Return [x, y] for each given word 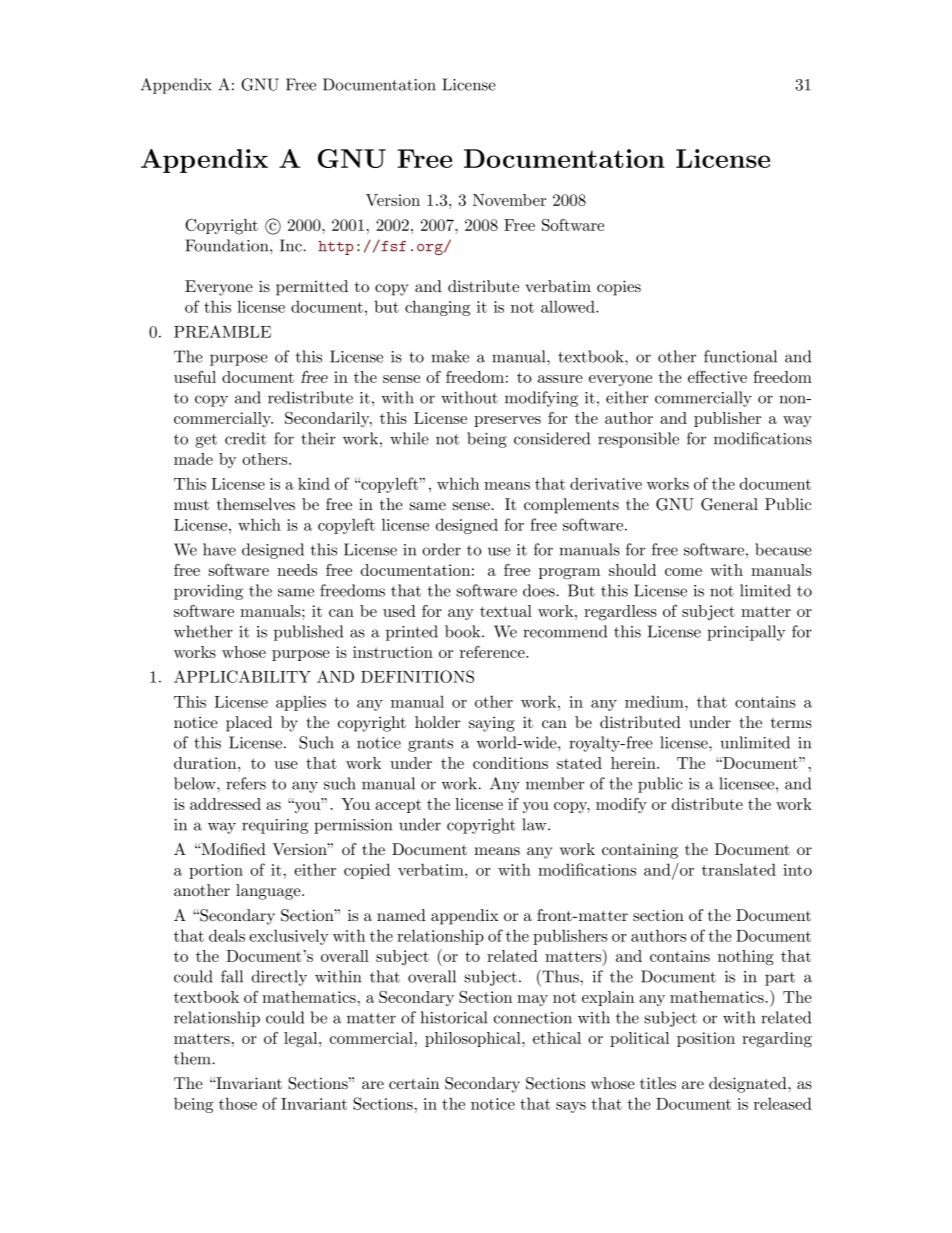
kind [314, 483]
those [238, 1103]
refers [246, 783]
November [509, 200]
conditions [510, 763]
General [729, 504]
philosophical [474, 1039]
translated [739, 869]
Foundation [228, 245]
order [441, 549]
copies [619, 288]
